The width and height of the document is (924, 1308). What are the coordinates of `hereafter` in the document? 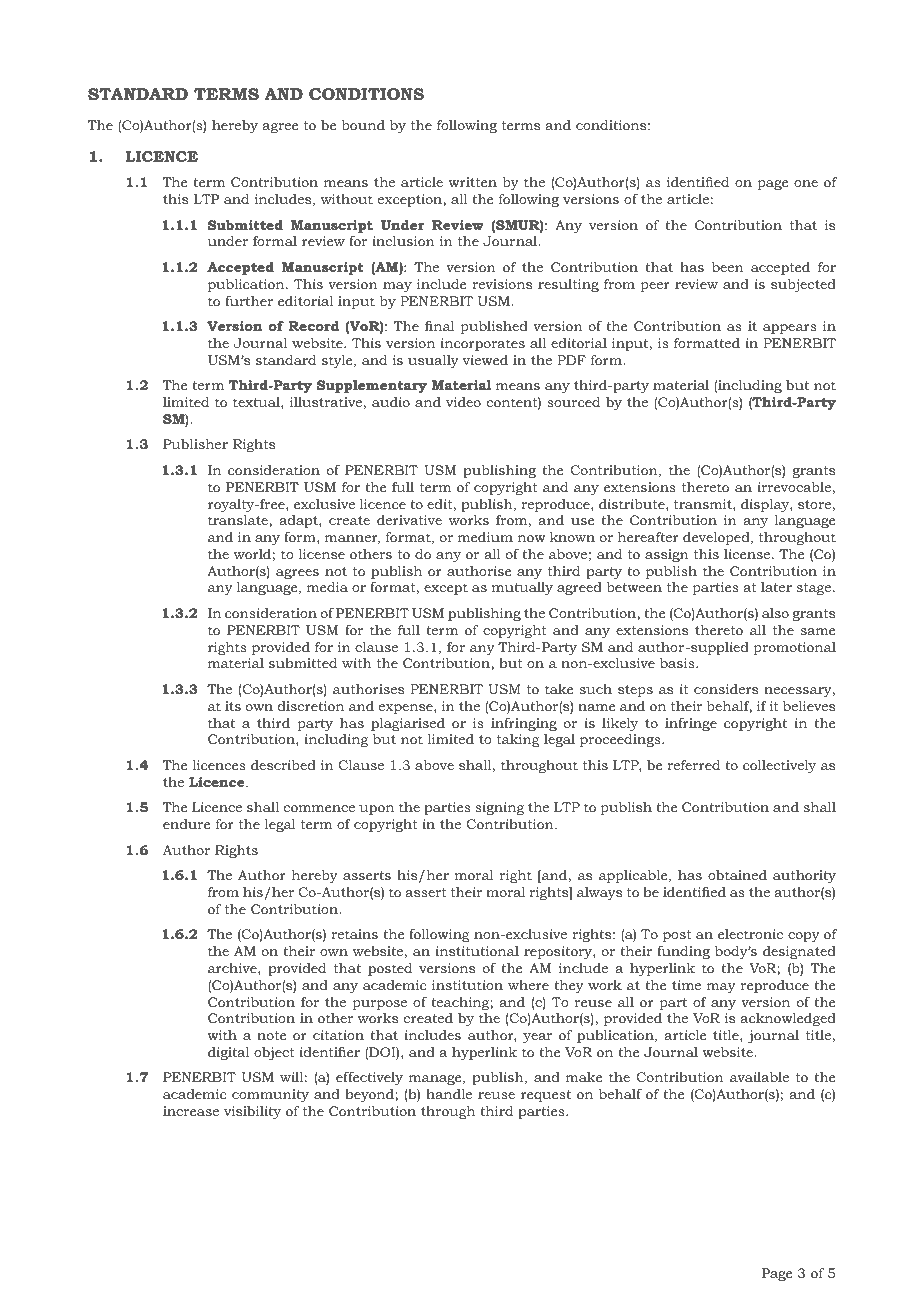 It's located at (648, 537).
